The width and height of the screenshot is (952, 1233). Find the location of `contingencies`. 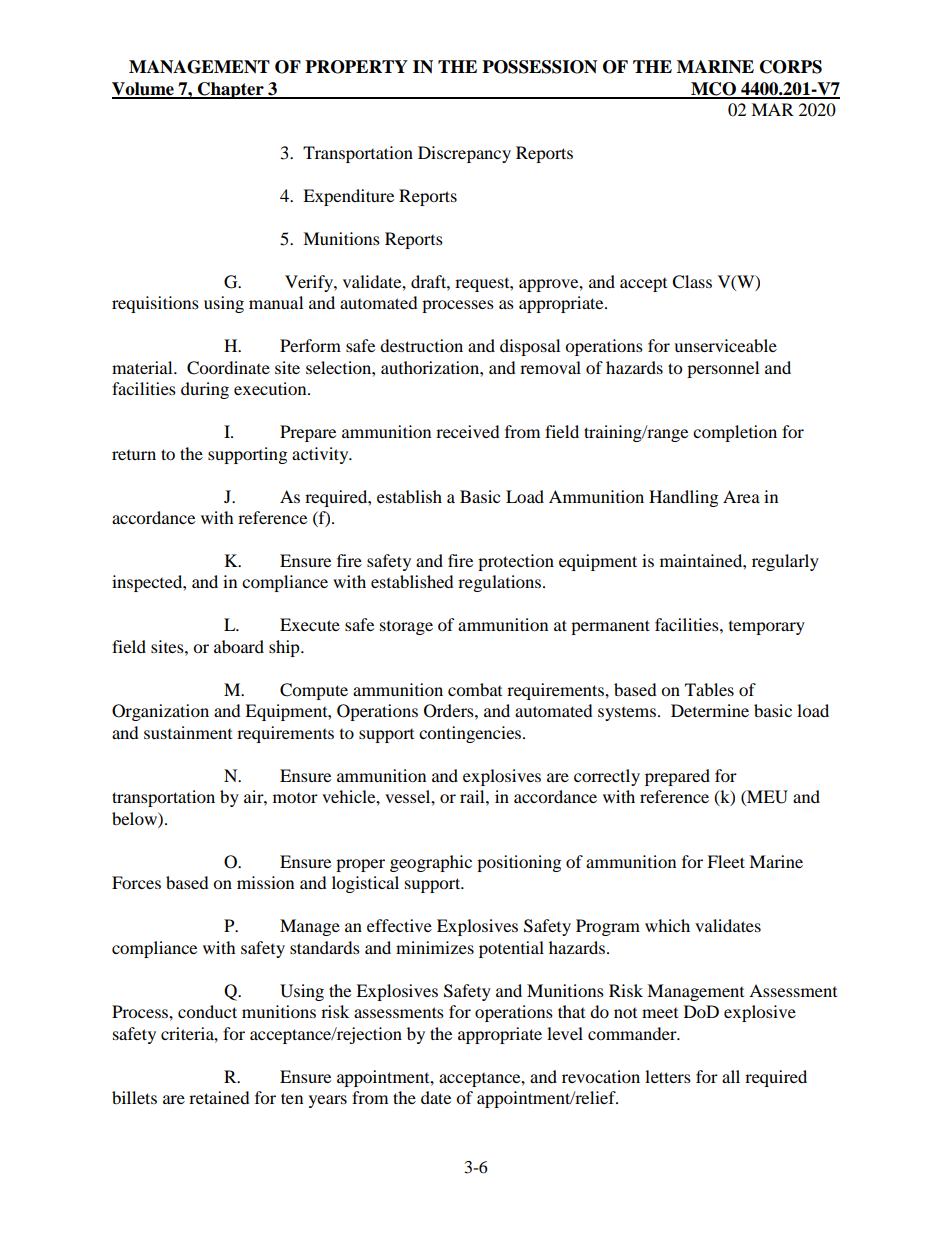

contingencies is located at coordinates (471, 734).
